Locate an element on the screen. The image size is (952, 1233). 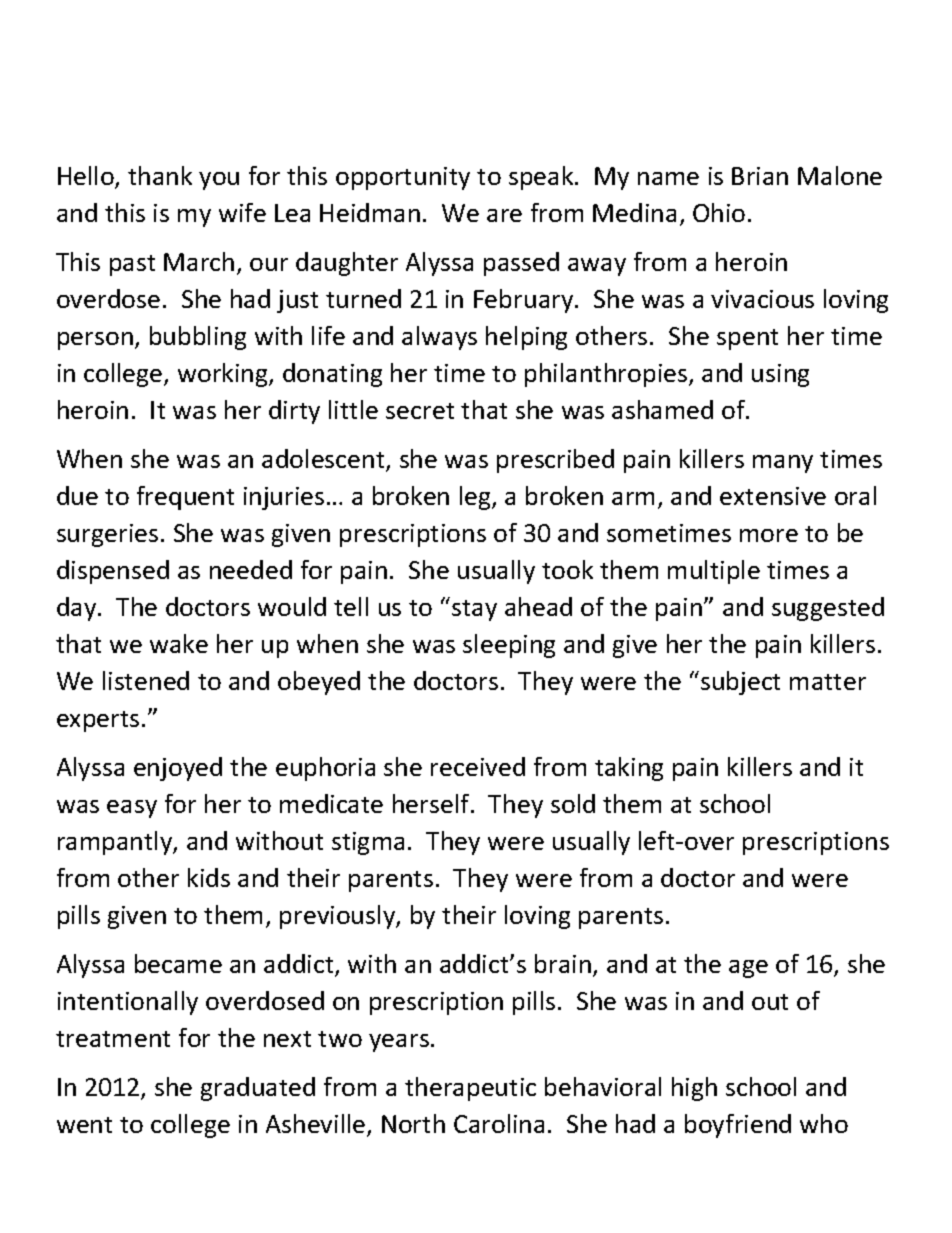
thank is located at coordinates (160, 175).
